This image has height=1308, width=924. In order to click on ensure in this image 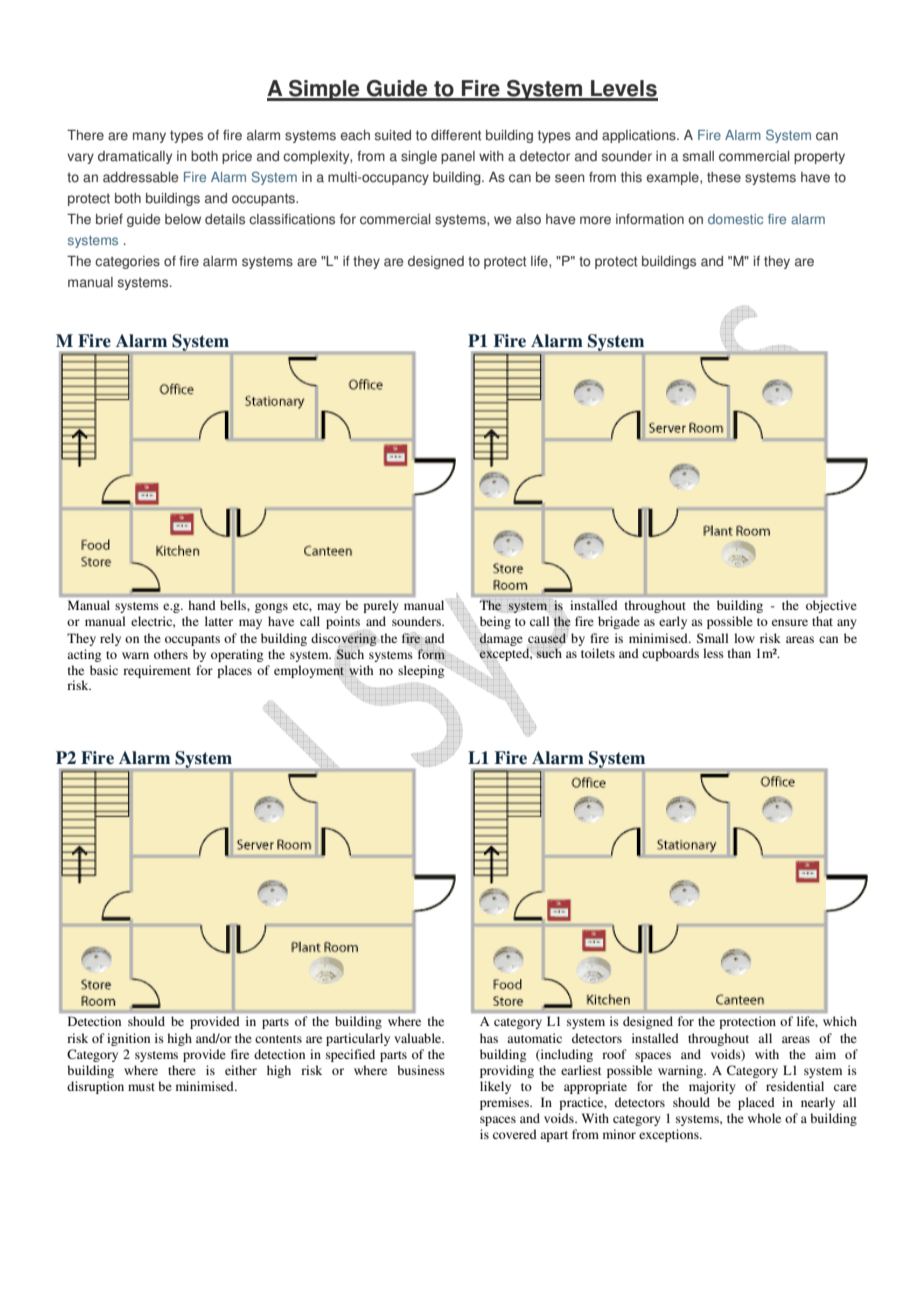, I will do `click(790, 622)`.
